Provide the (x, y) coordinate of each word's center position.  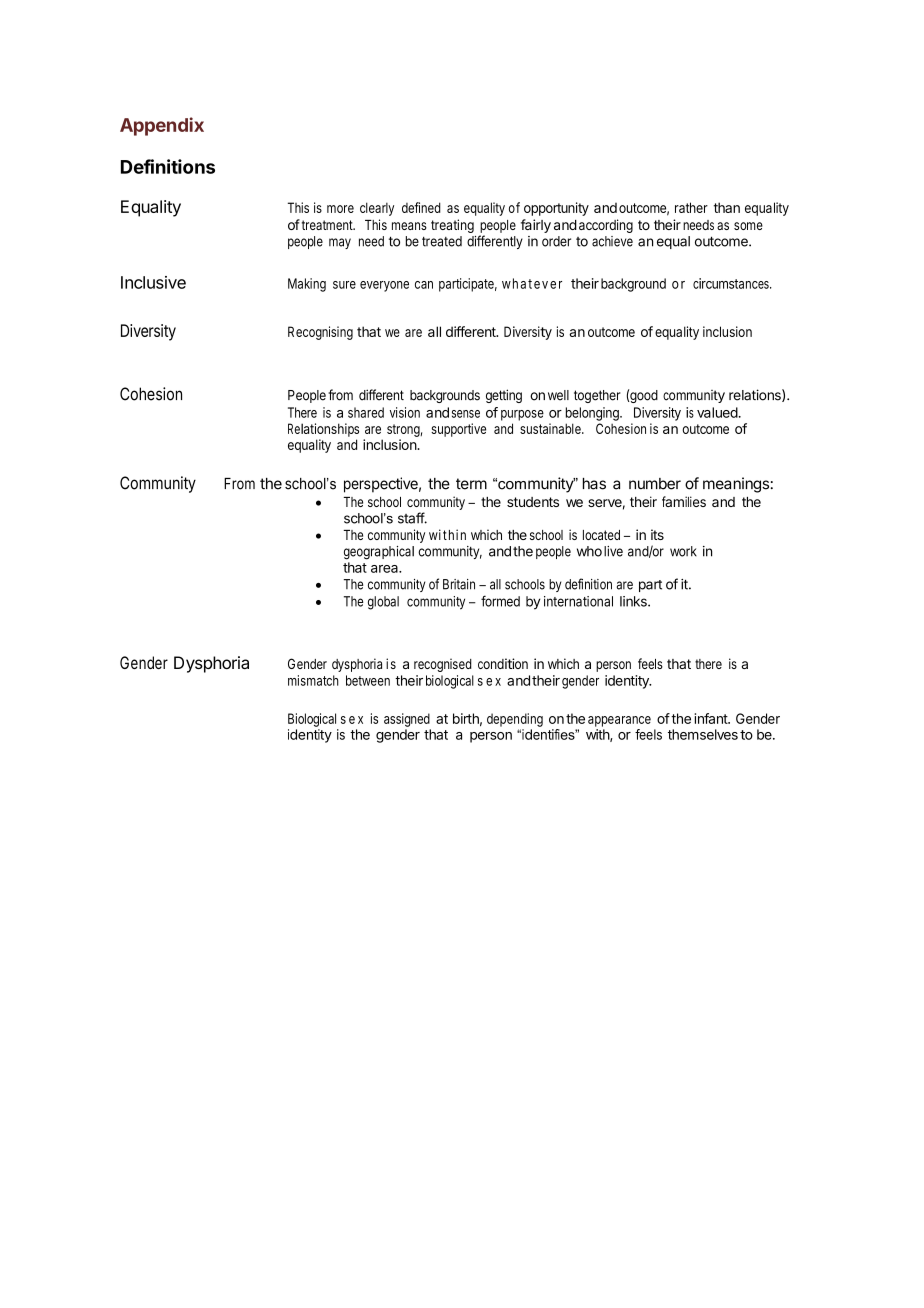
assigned (407, 720)
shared (366, 412)
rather (691, 207)
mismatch (313, 680)
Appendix (162, 126)
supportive (458, 430)
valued (717, 412)
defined (421, 207)
